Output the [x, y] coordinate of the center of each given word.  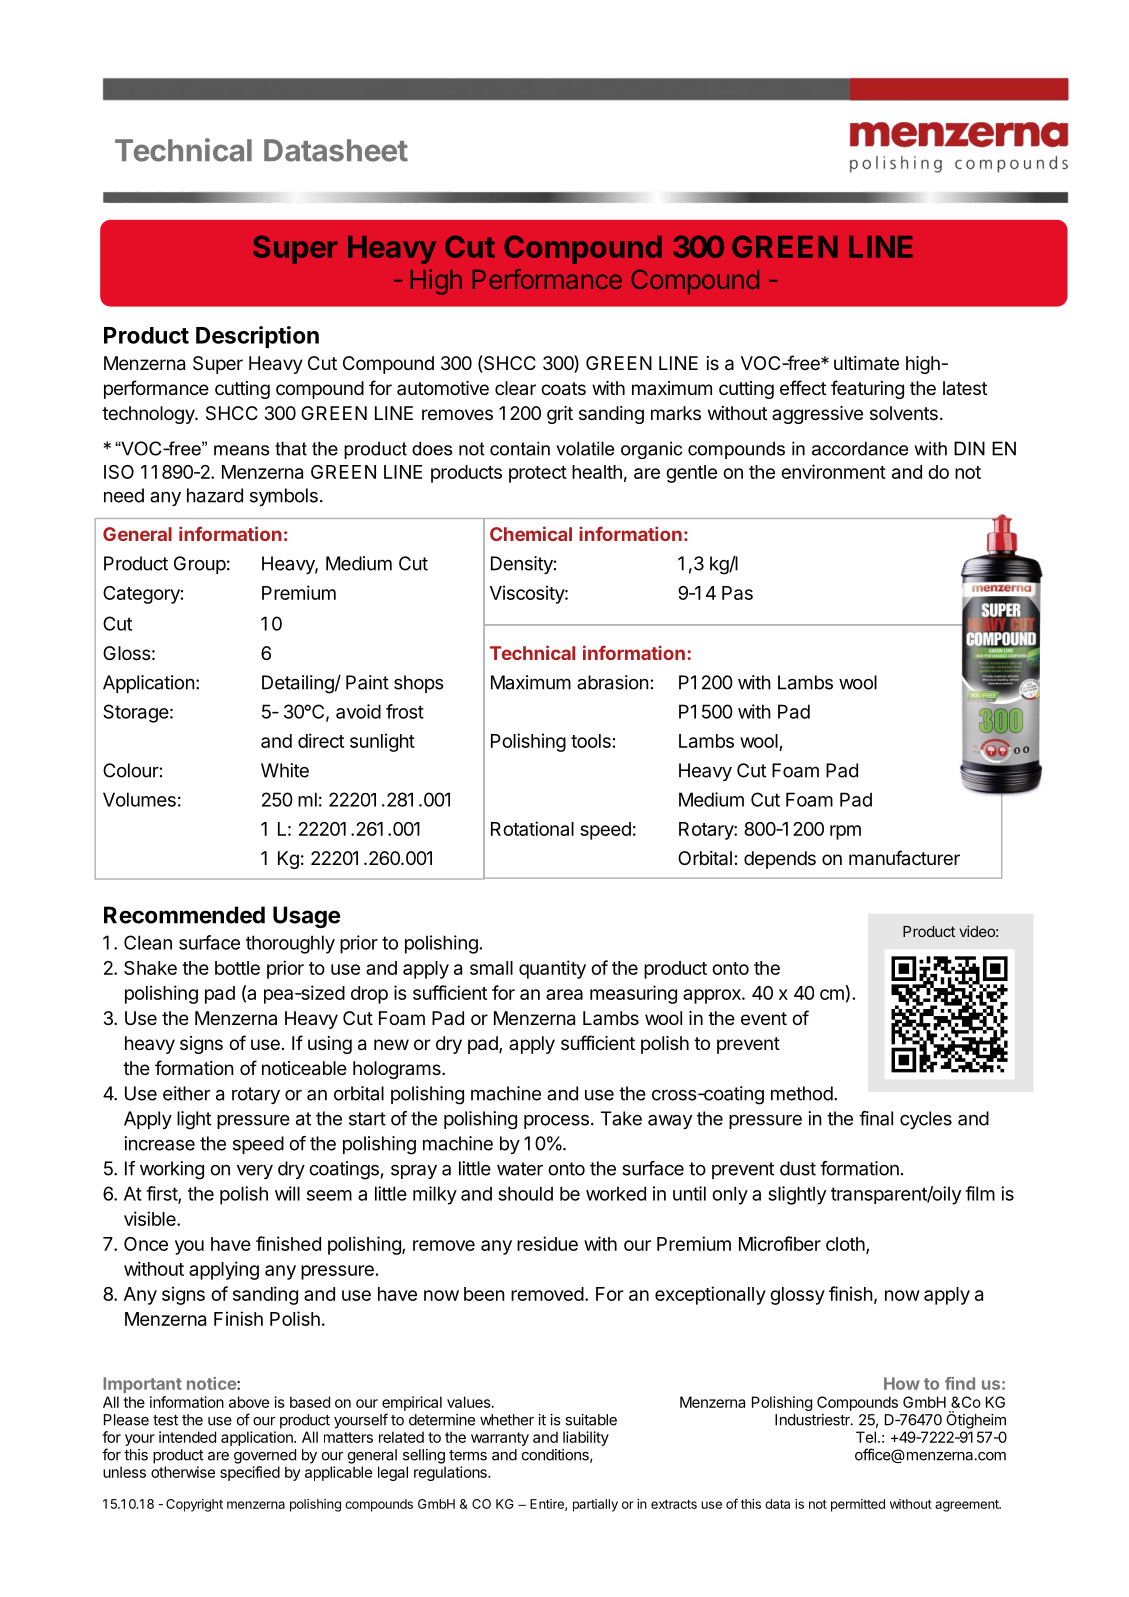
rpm [845, 832]
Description [257, 337]
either [186, 1093]
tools [591, 741]
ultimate [866, 363]
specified [250, 1473]
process [556, 1122]
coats [563, 389]
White [285, 770]
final [876, 1118]
